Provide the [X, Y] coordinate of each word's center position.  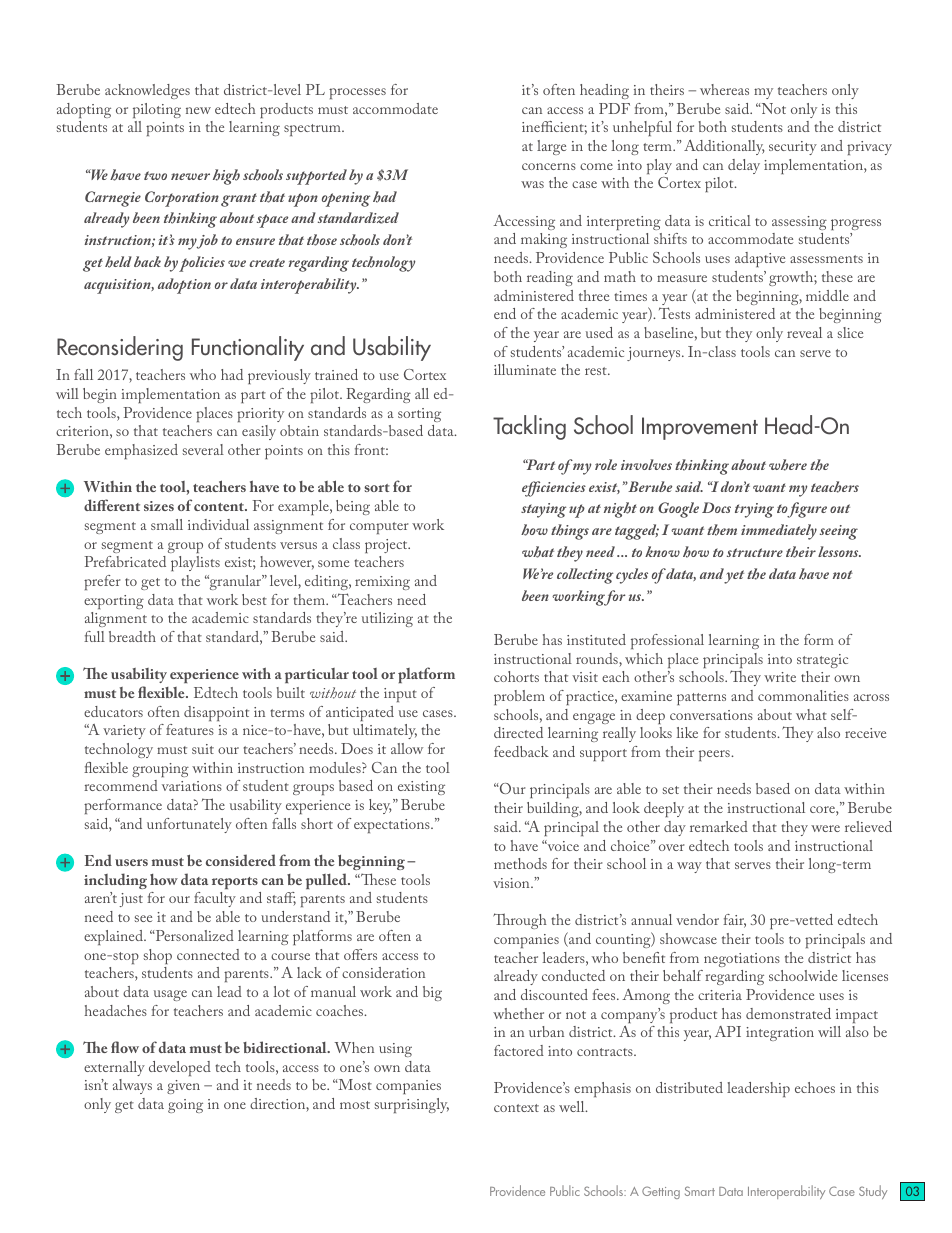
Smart [700, 1191]
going [185, 1106]
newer [190, 176]
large [551, 147]
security [793, 148]
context [516, 1108]
